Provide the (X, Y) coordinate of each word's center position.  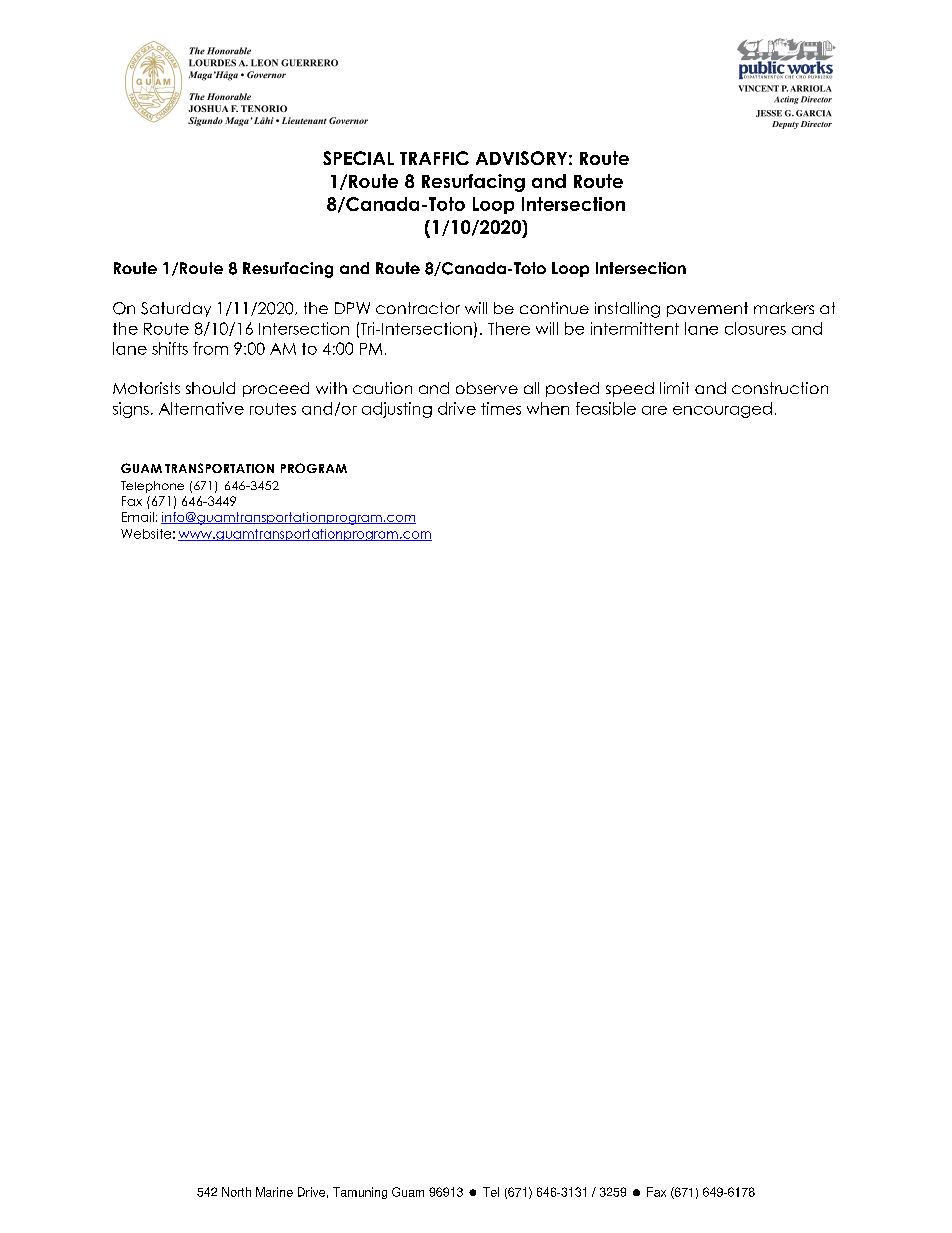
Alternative (201, 408)
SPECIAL (358, 158)
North (236, 1192)
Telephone (152, 487)
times (501, 408)
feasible (606, 408)
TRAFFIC (434, 158)
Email (138, 517)
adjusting (397, 410)
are (654, 410)
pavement (707, 309)
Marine (274, 1192)
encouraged (722, 410)
